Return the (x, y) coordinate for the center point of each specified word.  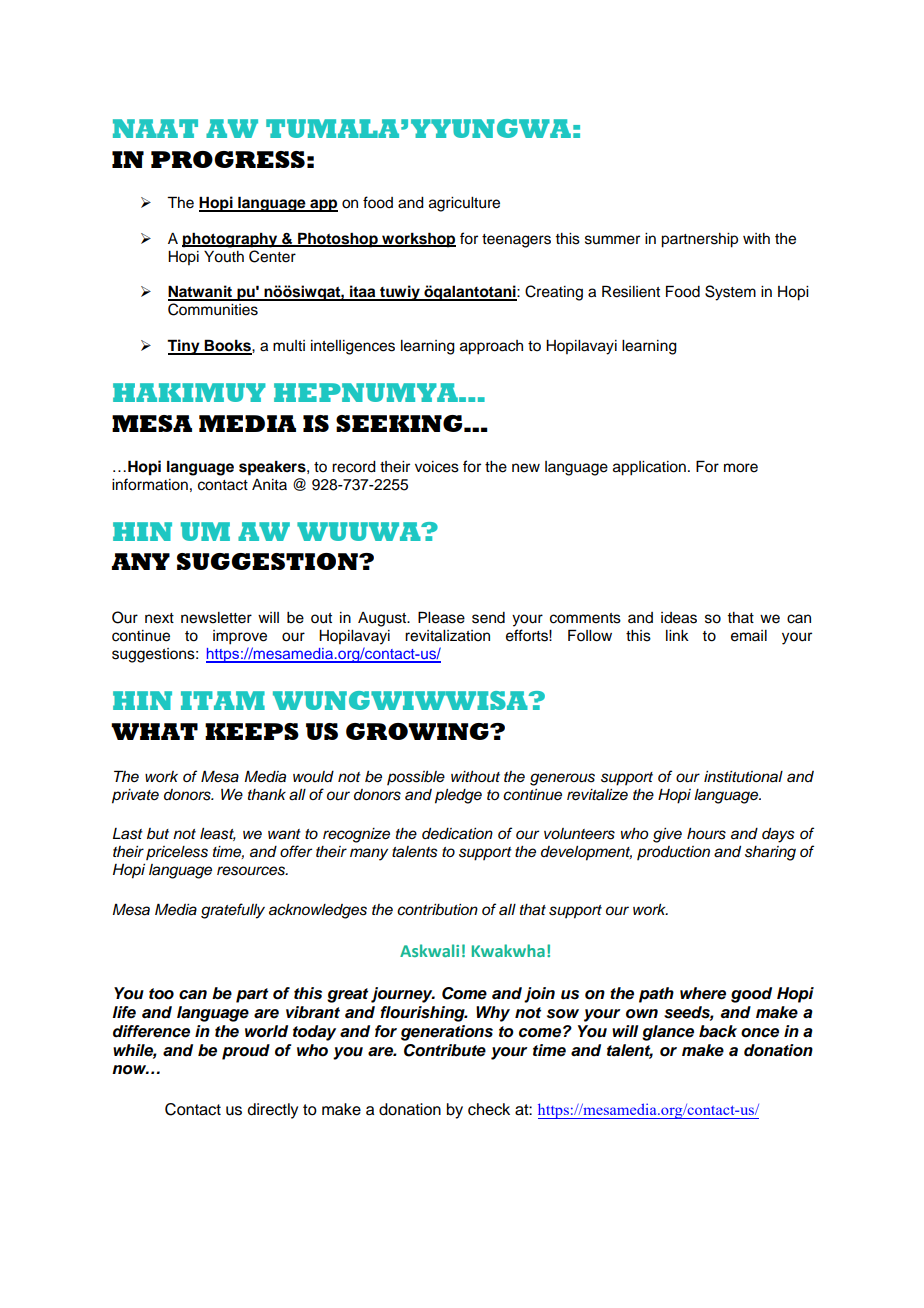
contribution (437, 910)
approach (491, 347)
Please (441, 617)
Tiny (184, 347)
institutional (743, 777)
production (673, 853)
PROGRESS (228, 159)
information (150, 484)
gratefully (233, 911)
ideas (679, 618)
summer (612, 240)
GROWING (418, 731)
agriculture (464, 204)
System (730, 293)
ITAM (223, 700)
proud (246, 1052)
